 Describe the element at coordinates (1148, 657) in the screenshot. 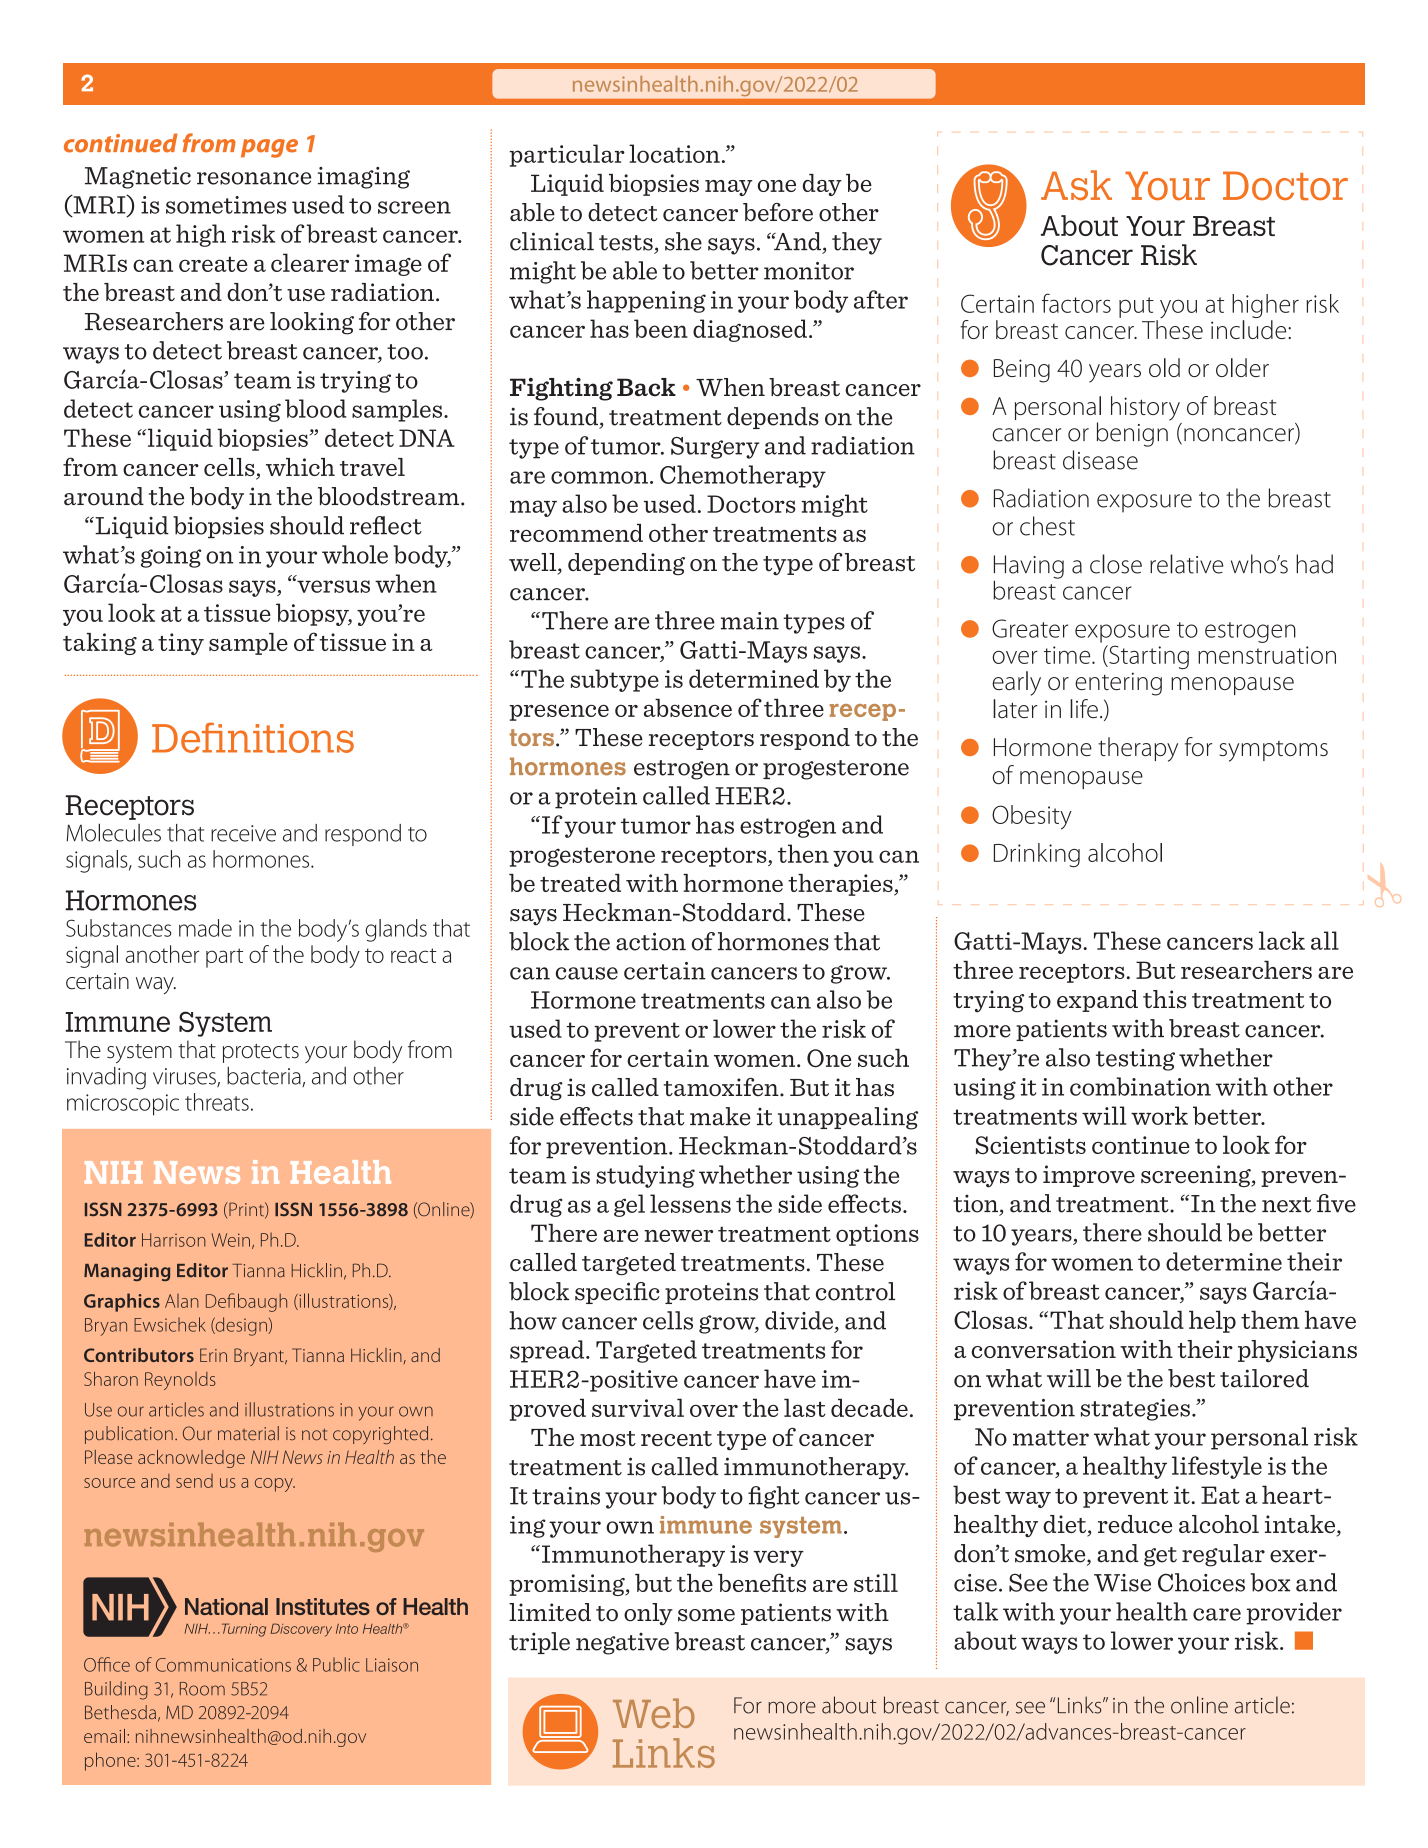

I see `Starting` at that location.
